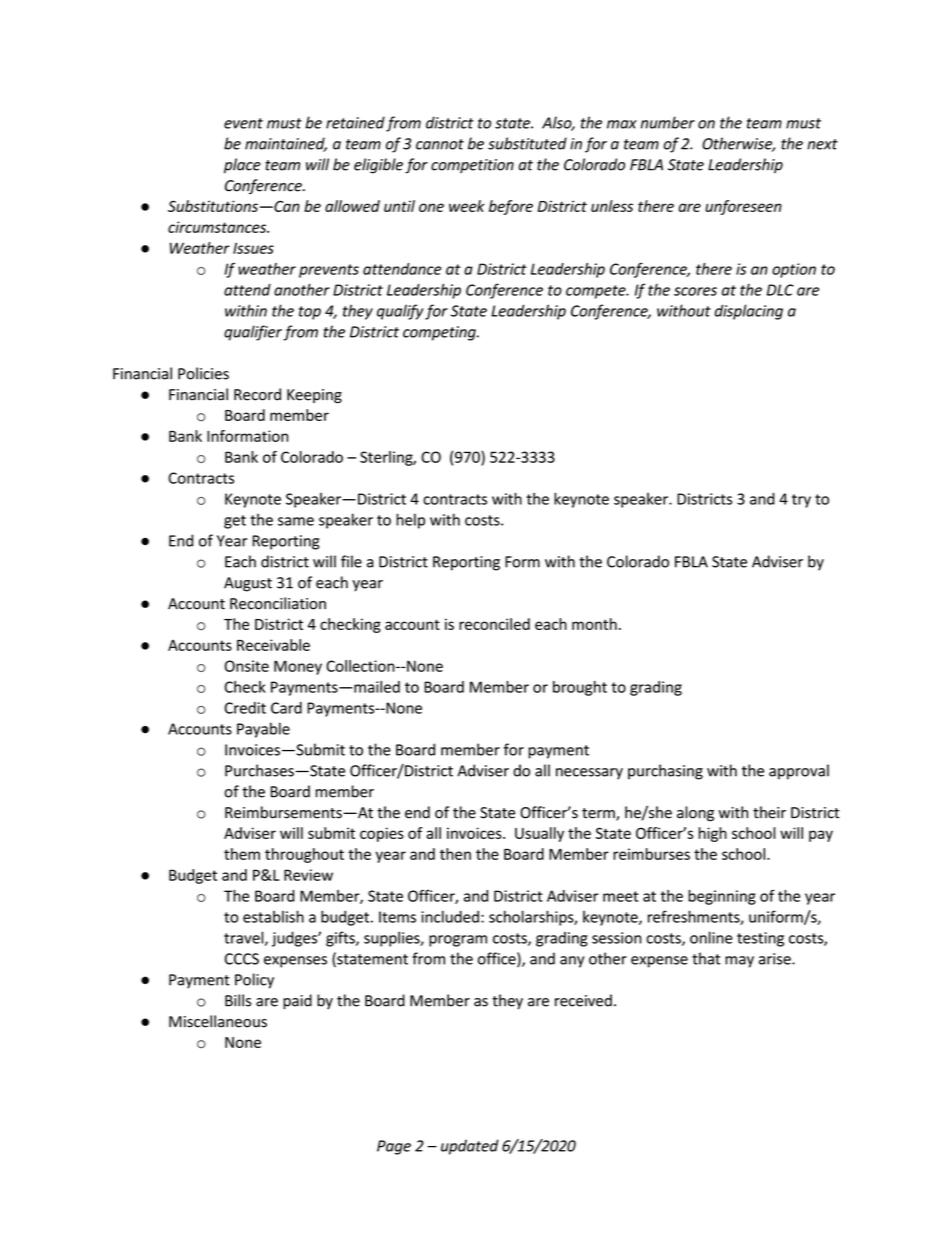 The height and width of the screenshot is (1233, 952). What do you see at coordinates (580, 688) in the screenshot?
I see `brought` at bounding box center [580, 688].
